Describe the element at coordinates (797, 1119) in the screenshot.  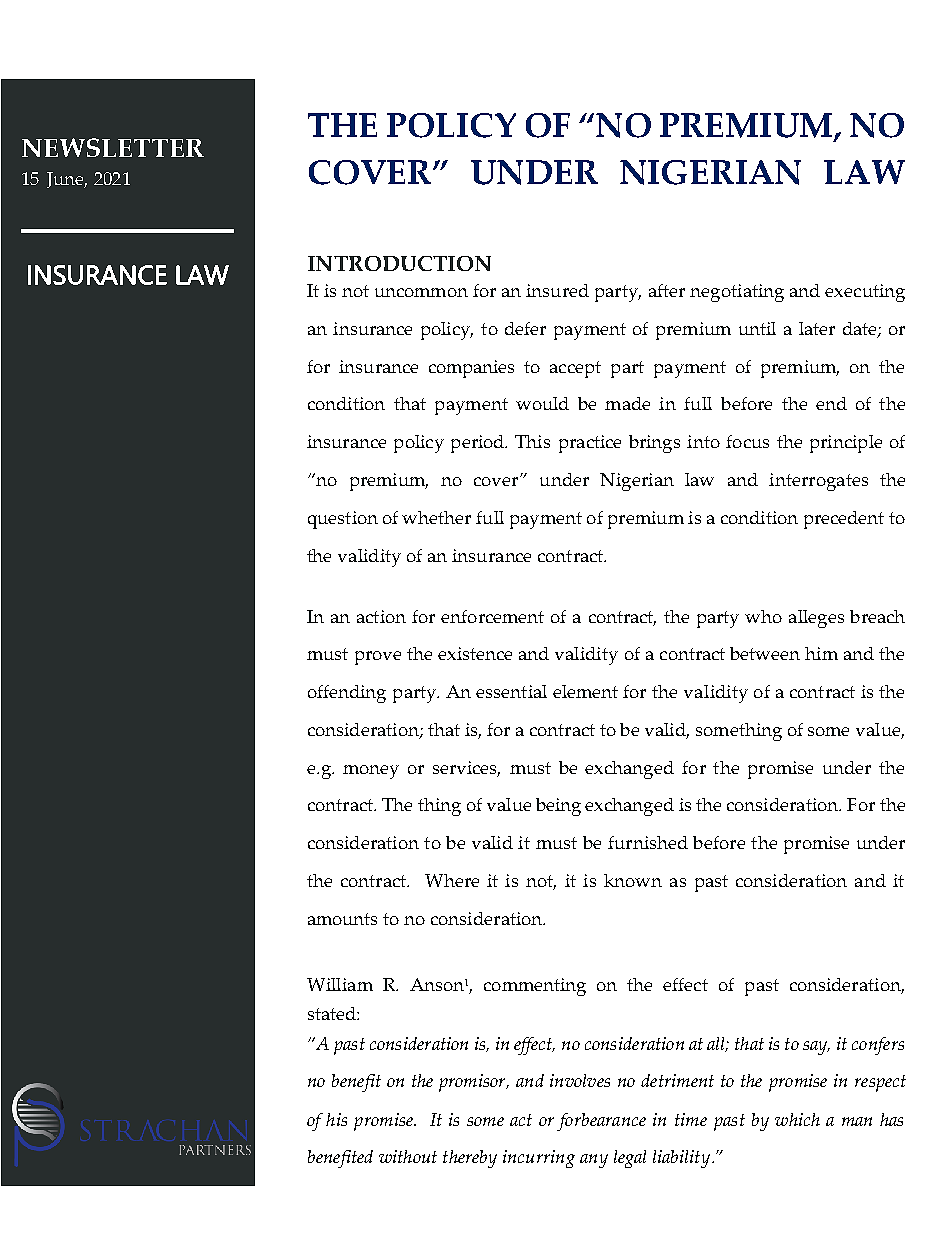
I see `which` at that location.
